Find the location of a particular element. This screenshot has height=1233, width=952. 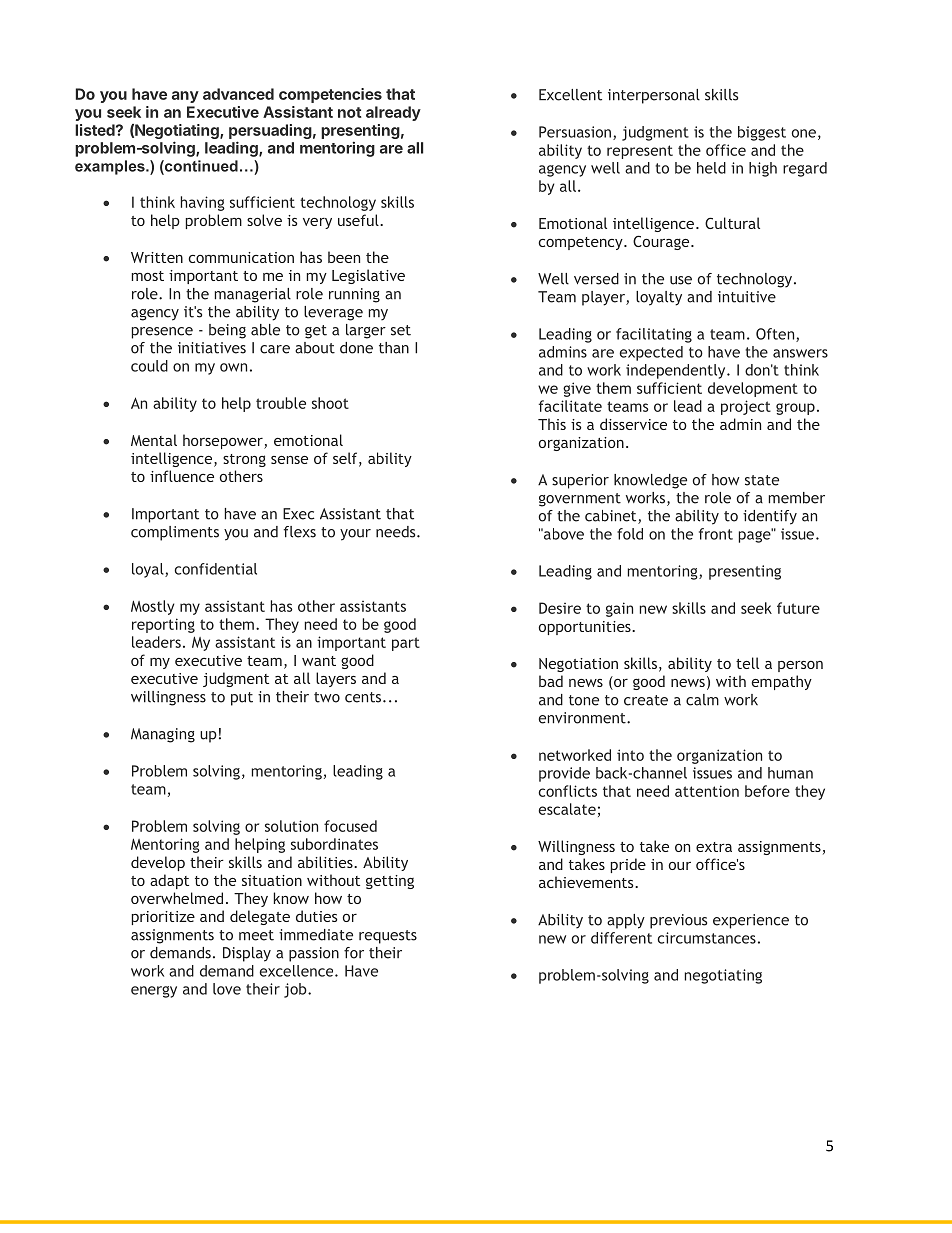

advanced is located at coordinates (238, 94).
